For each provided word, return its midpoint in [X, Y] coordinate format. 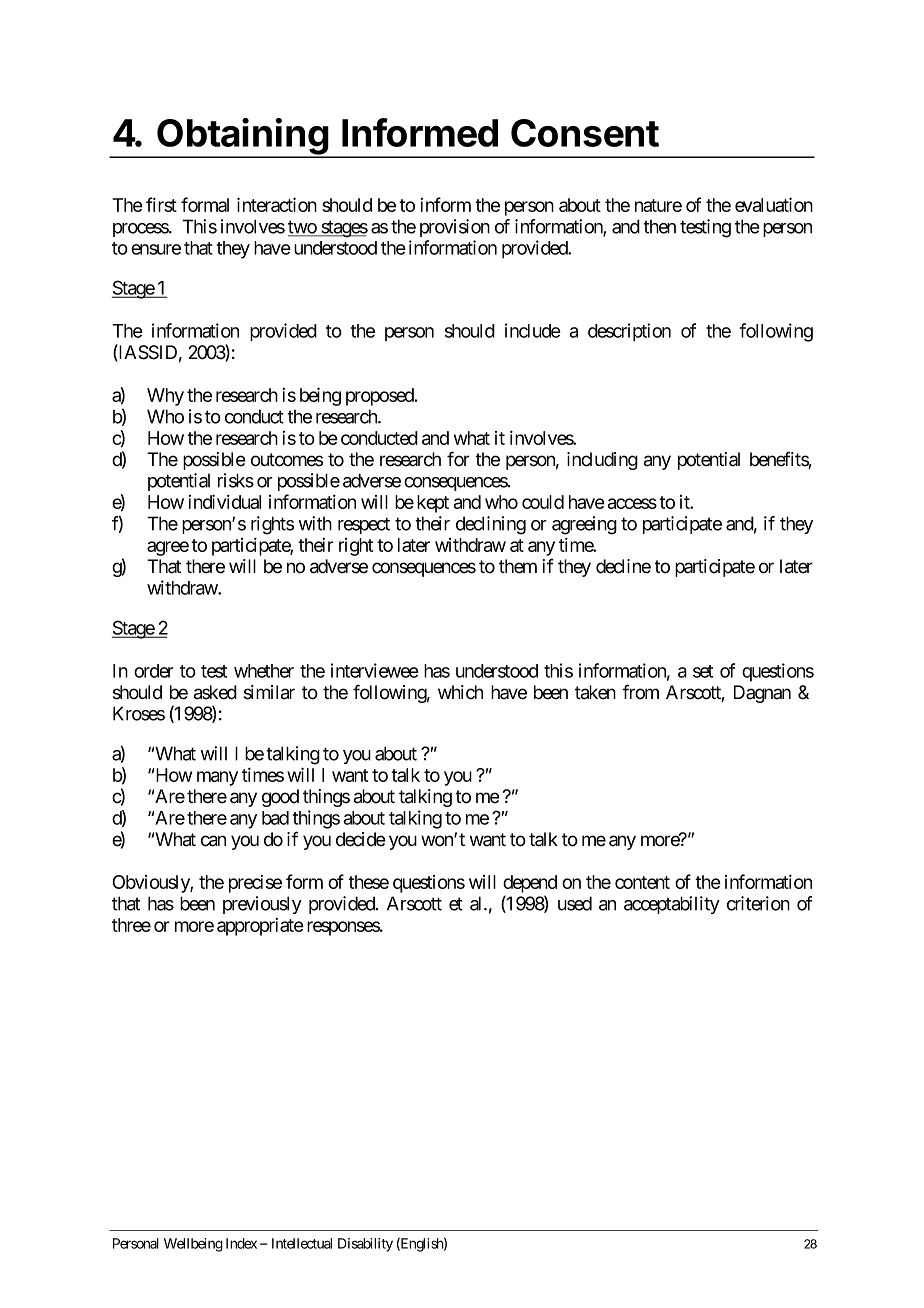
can [213, 841]
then [659, 227]
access [632, 503]
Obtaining [242, 137]
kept [433, 504]
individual [225, 501]
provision [455, 228]
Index [241, 1243]
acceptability [672, 905]
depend [530, 884]
